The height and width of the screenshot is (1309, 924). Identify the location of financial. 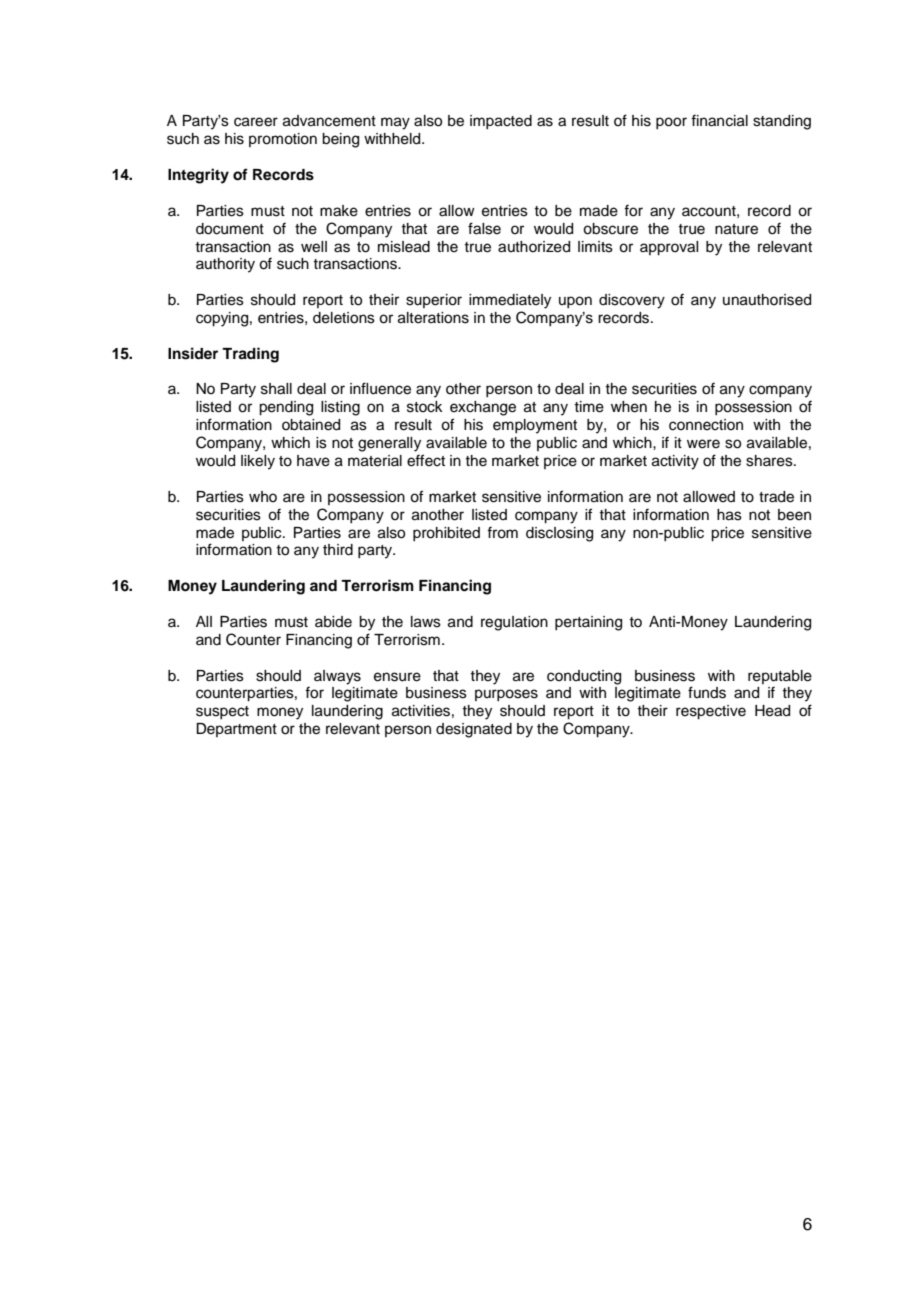
(719, 120).
